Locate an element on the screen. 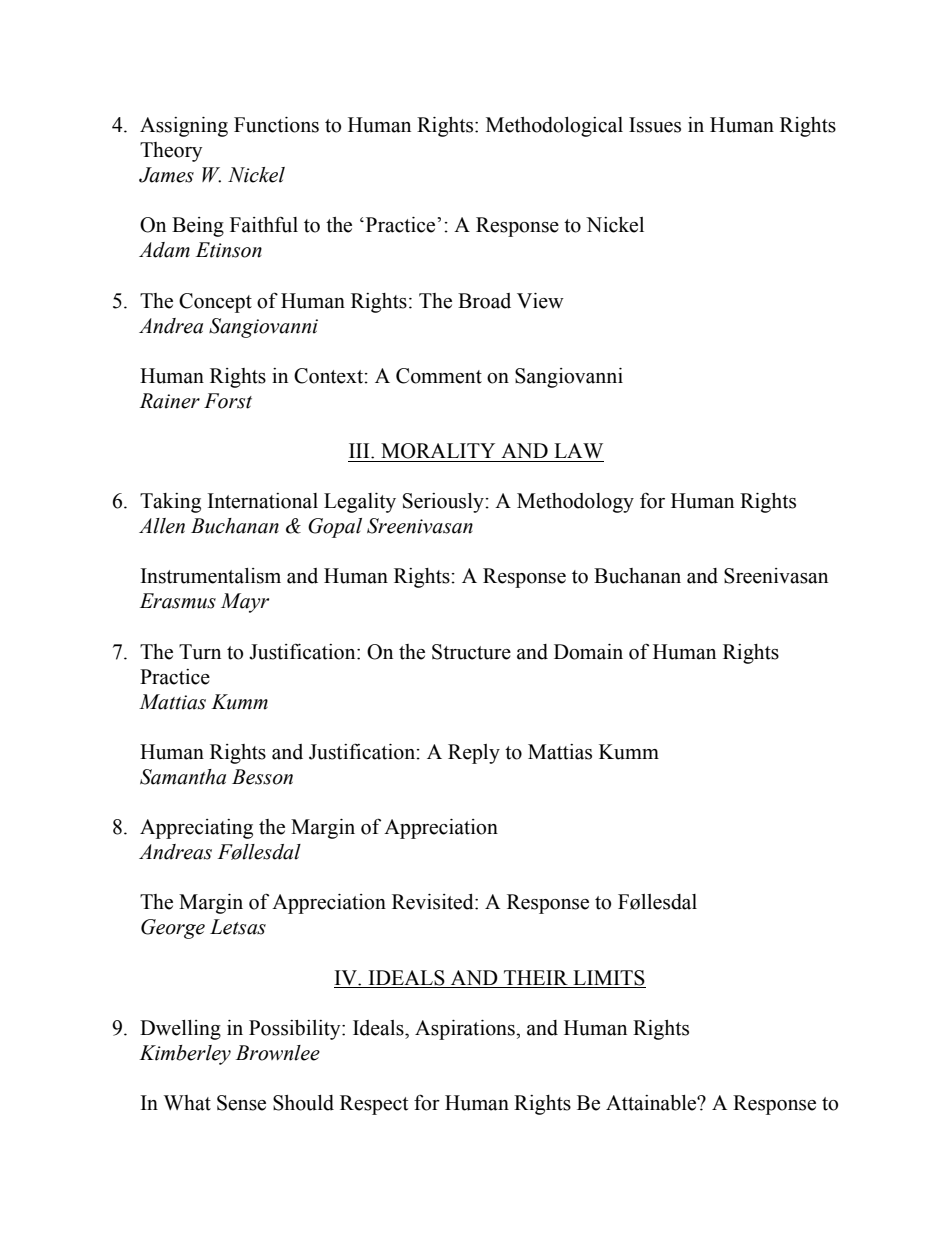 This screenshot has height=1233, width=952. Revisited is located at coordinates (434, 902).
